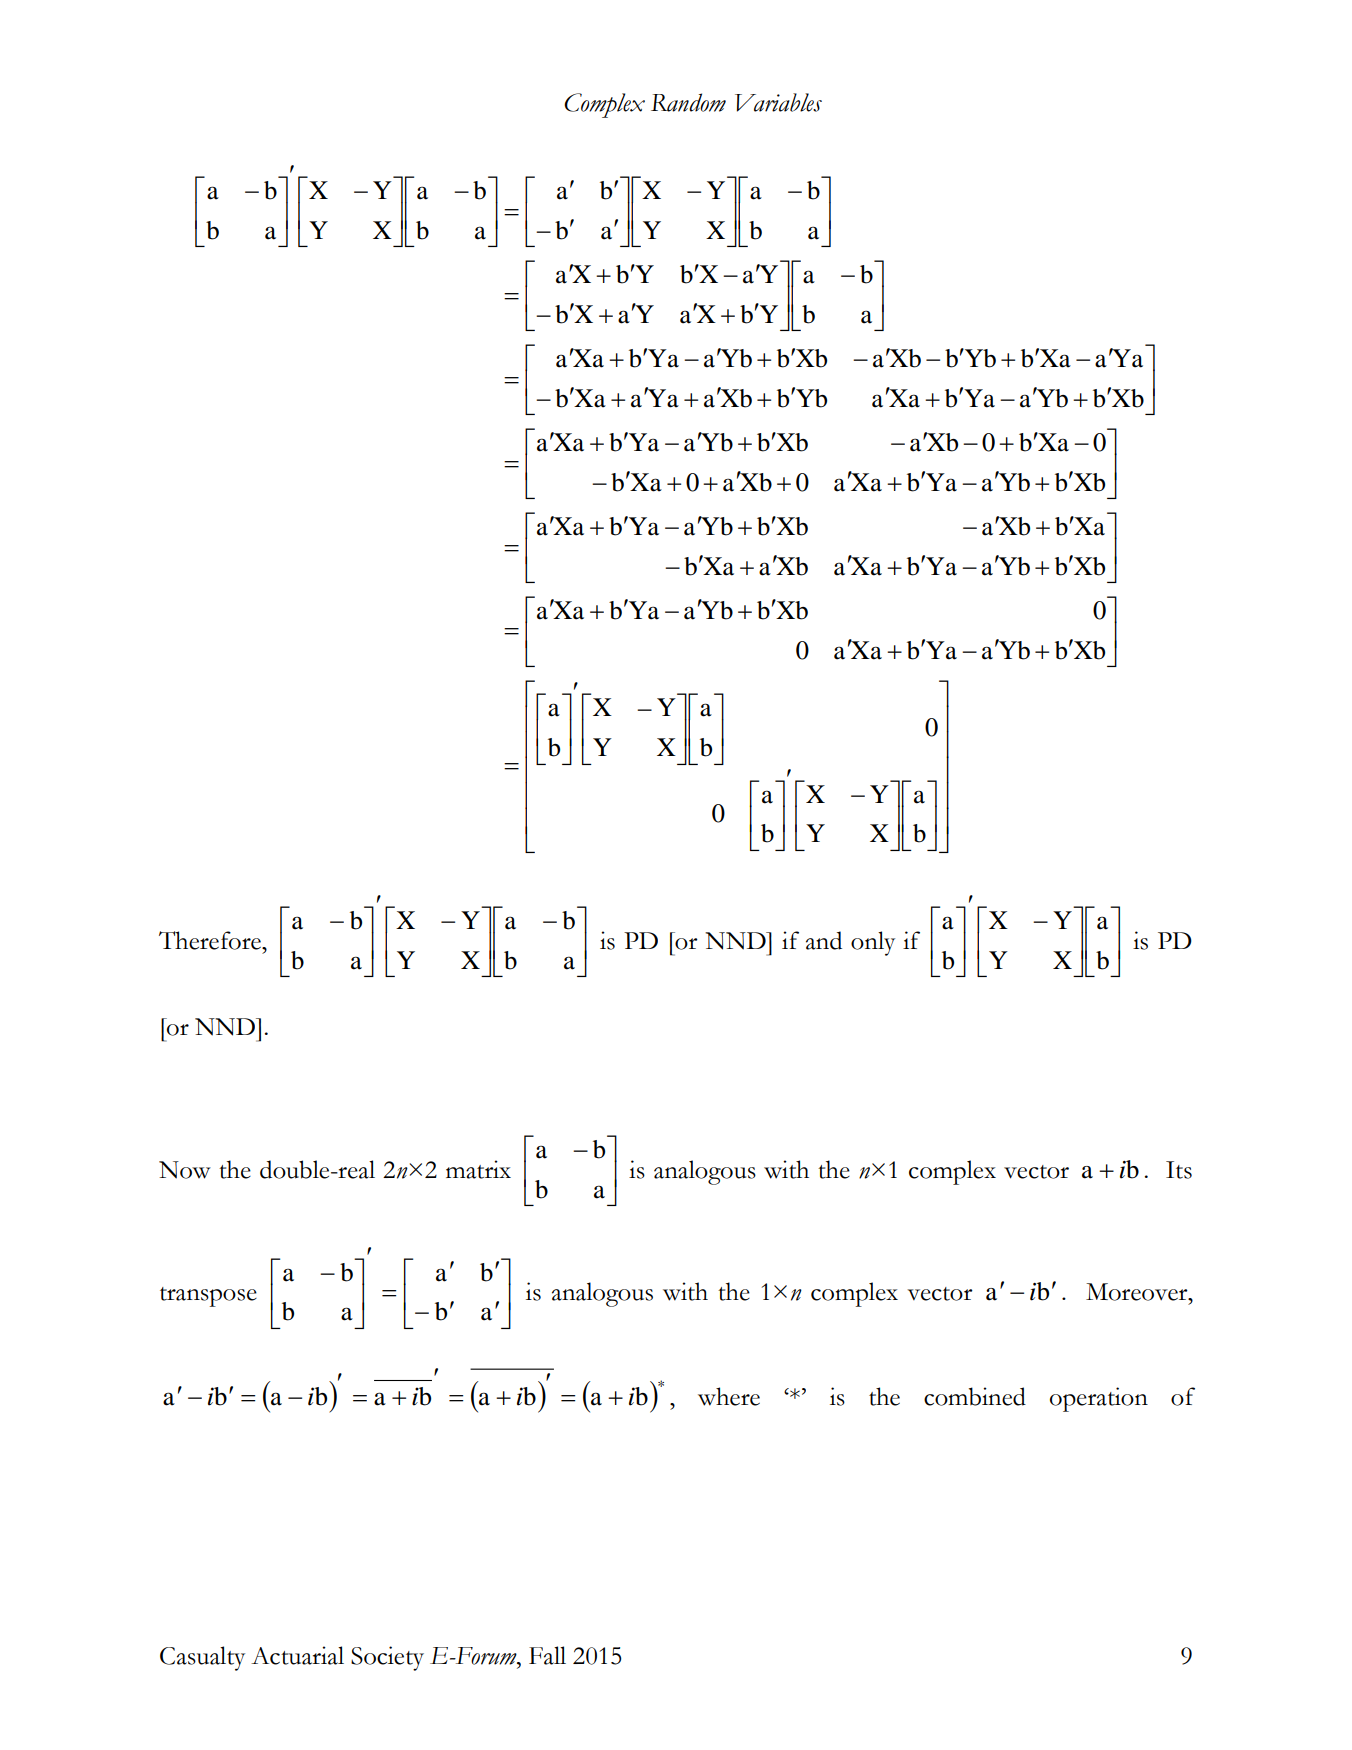  I want to click on Actuarial, so click(297, 1655).
